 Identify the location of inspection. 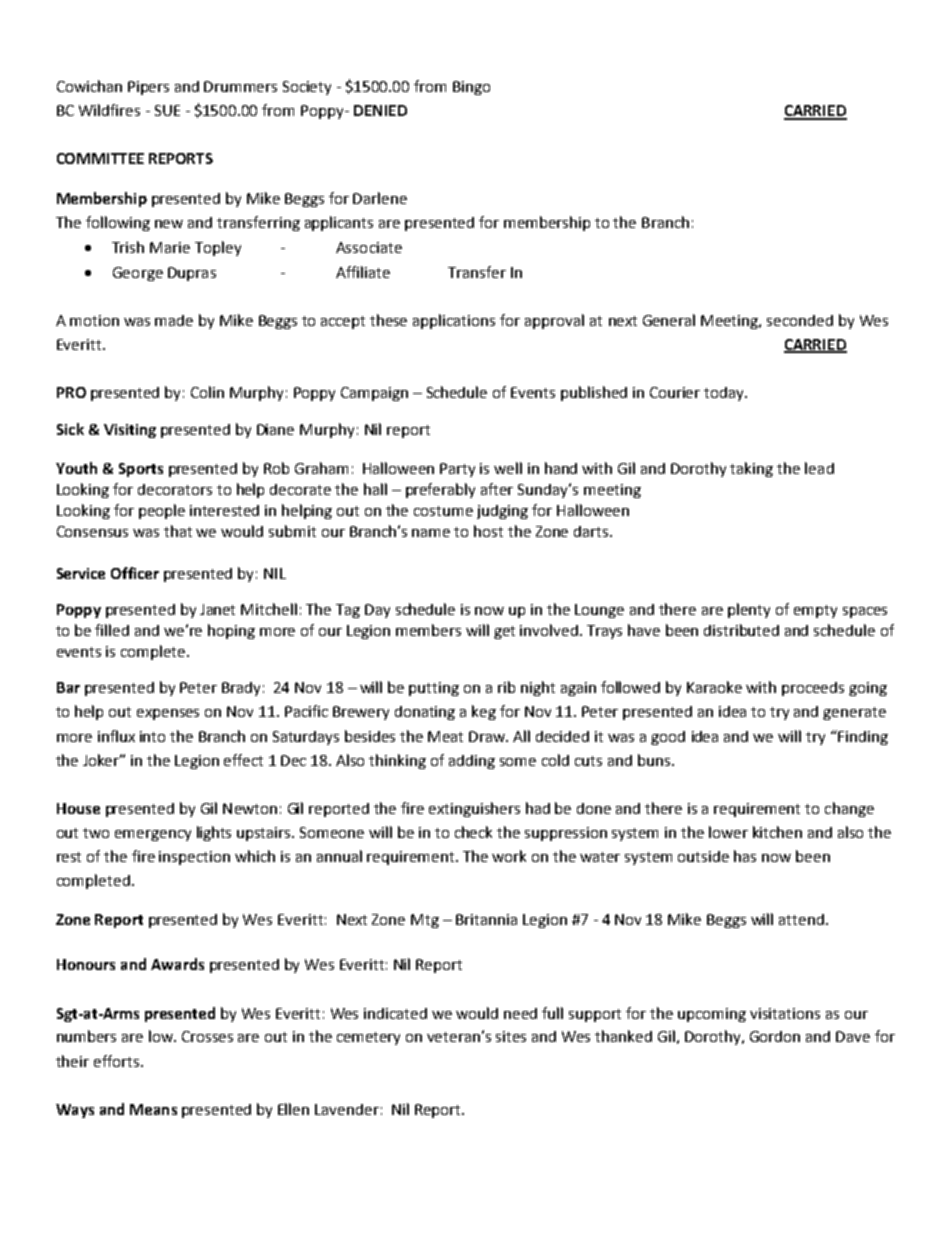
(194, 858).
